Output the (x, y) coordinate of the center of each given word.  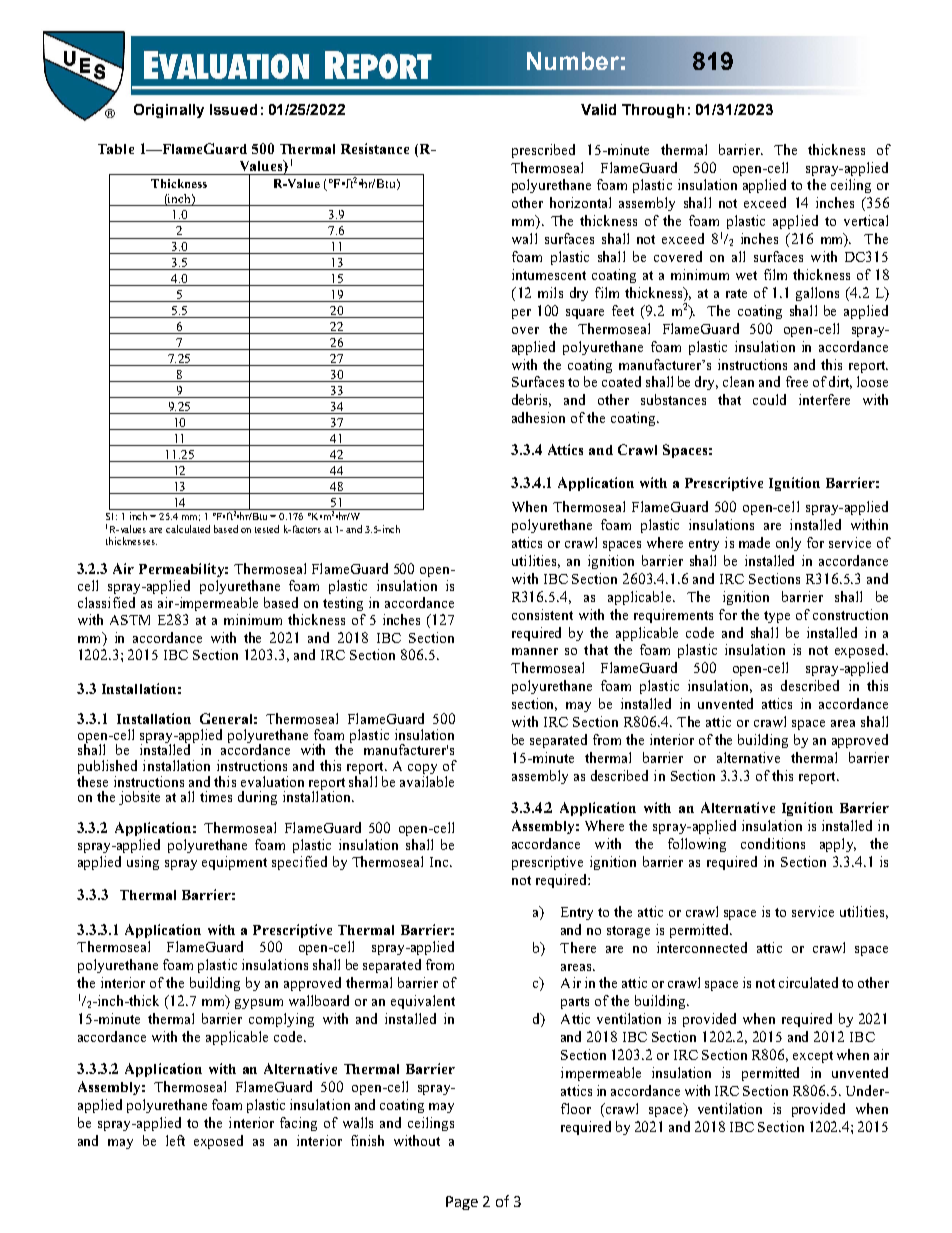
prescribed (543, 151)
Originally (169, 111)
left (175, 1140)
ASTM (130, 620)
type (777, 617)
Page (462, 1203)
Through (653, 111)
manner (535, 651)
